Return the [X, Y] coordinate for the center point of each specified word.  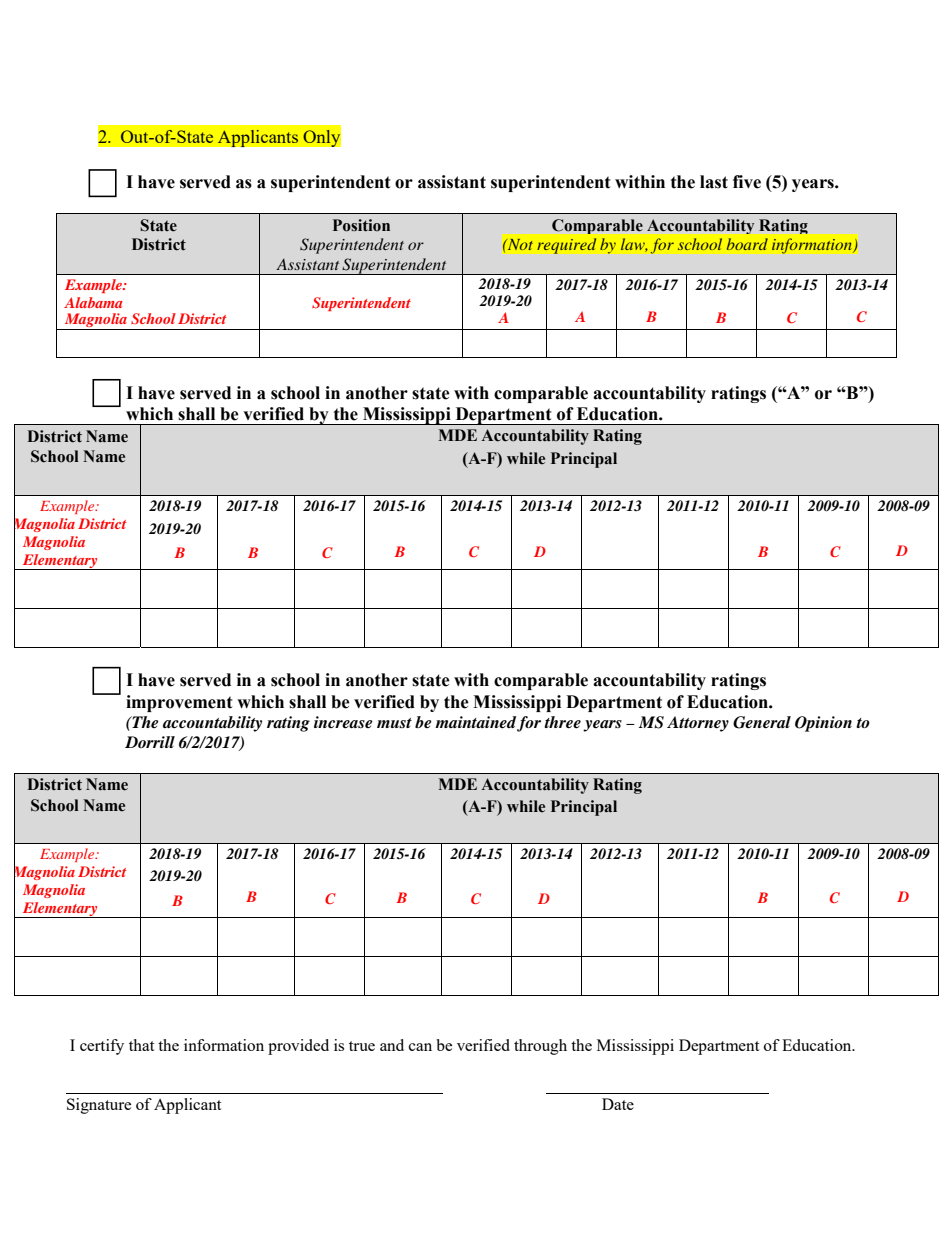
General [762, 722]
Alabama [93, 302]
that [141, 1045]
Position [361, 225]
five [747, 182]
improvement [179, 703]
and [392, 1045]
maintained [475, 722]
